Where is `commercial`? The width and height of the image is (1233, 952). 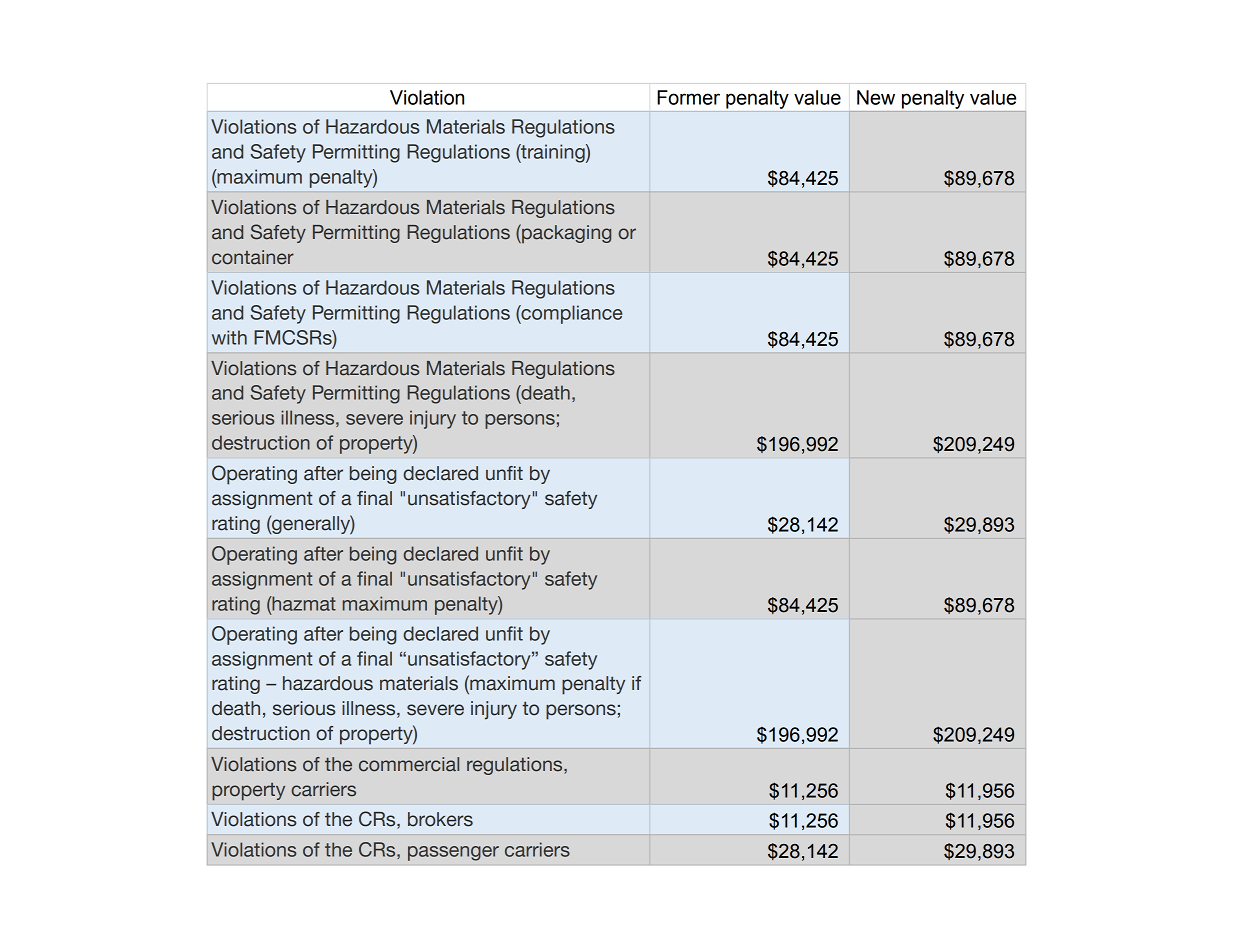
commercial is located at coordinates (409, 764).
